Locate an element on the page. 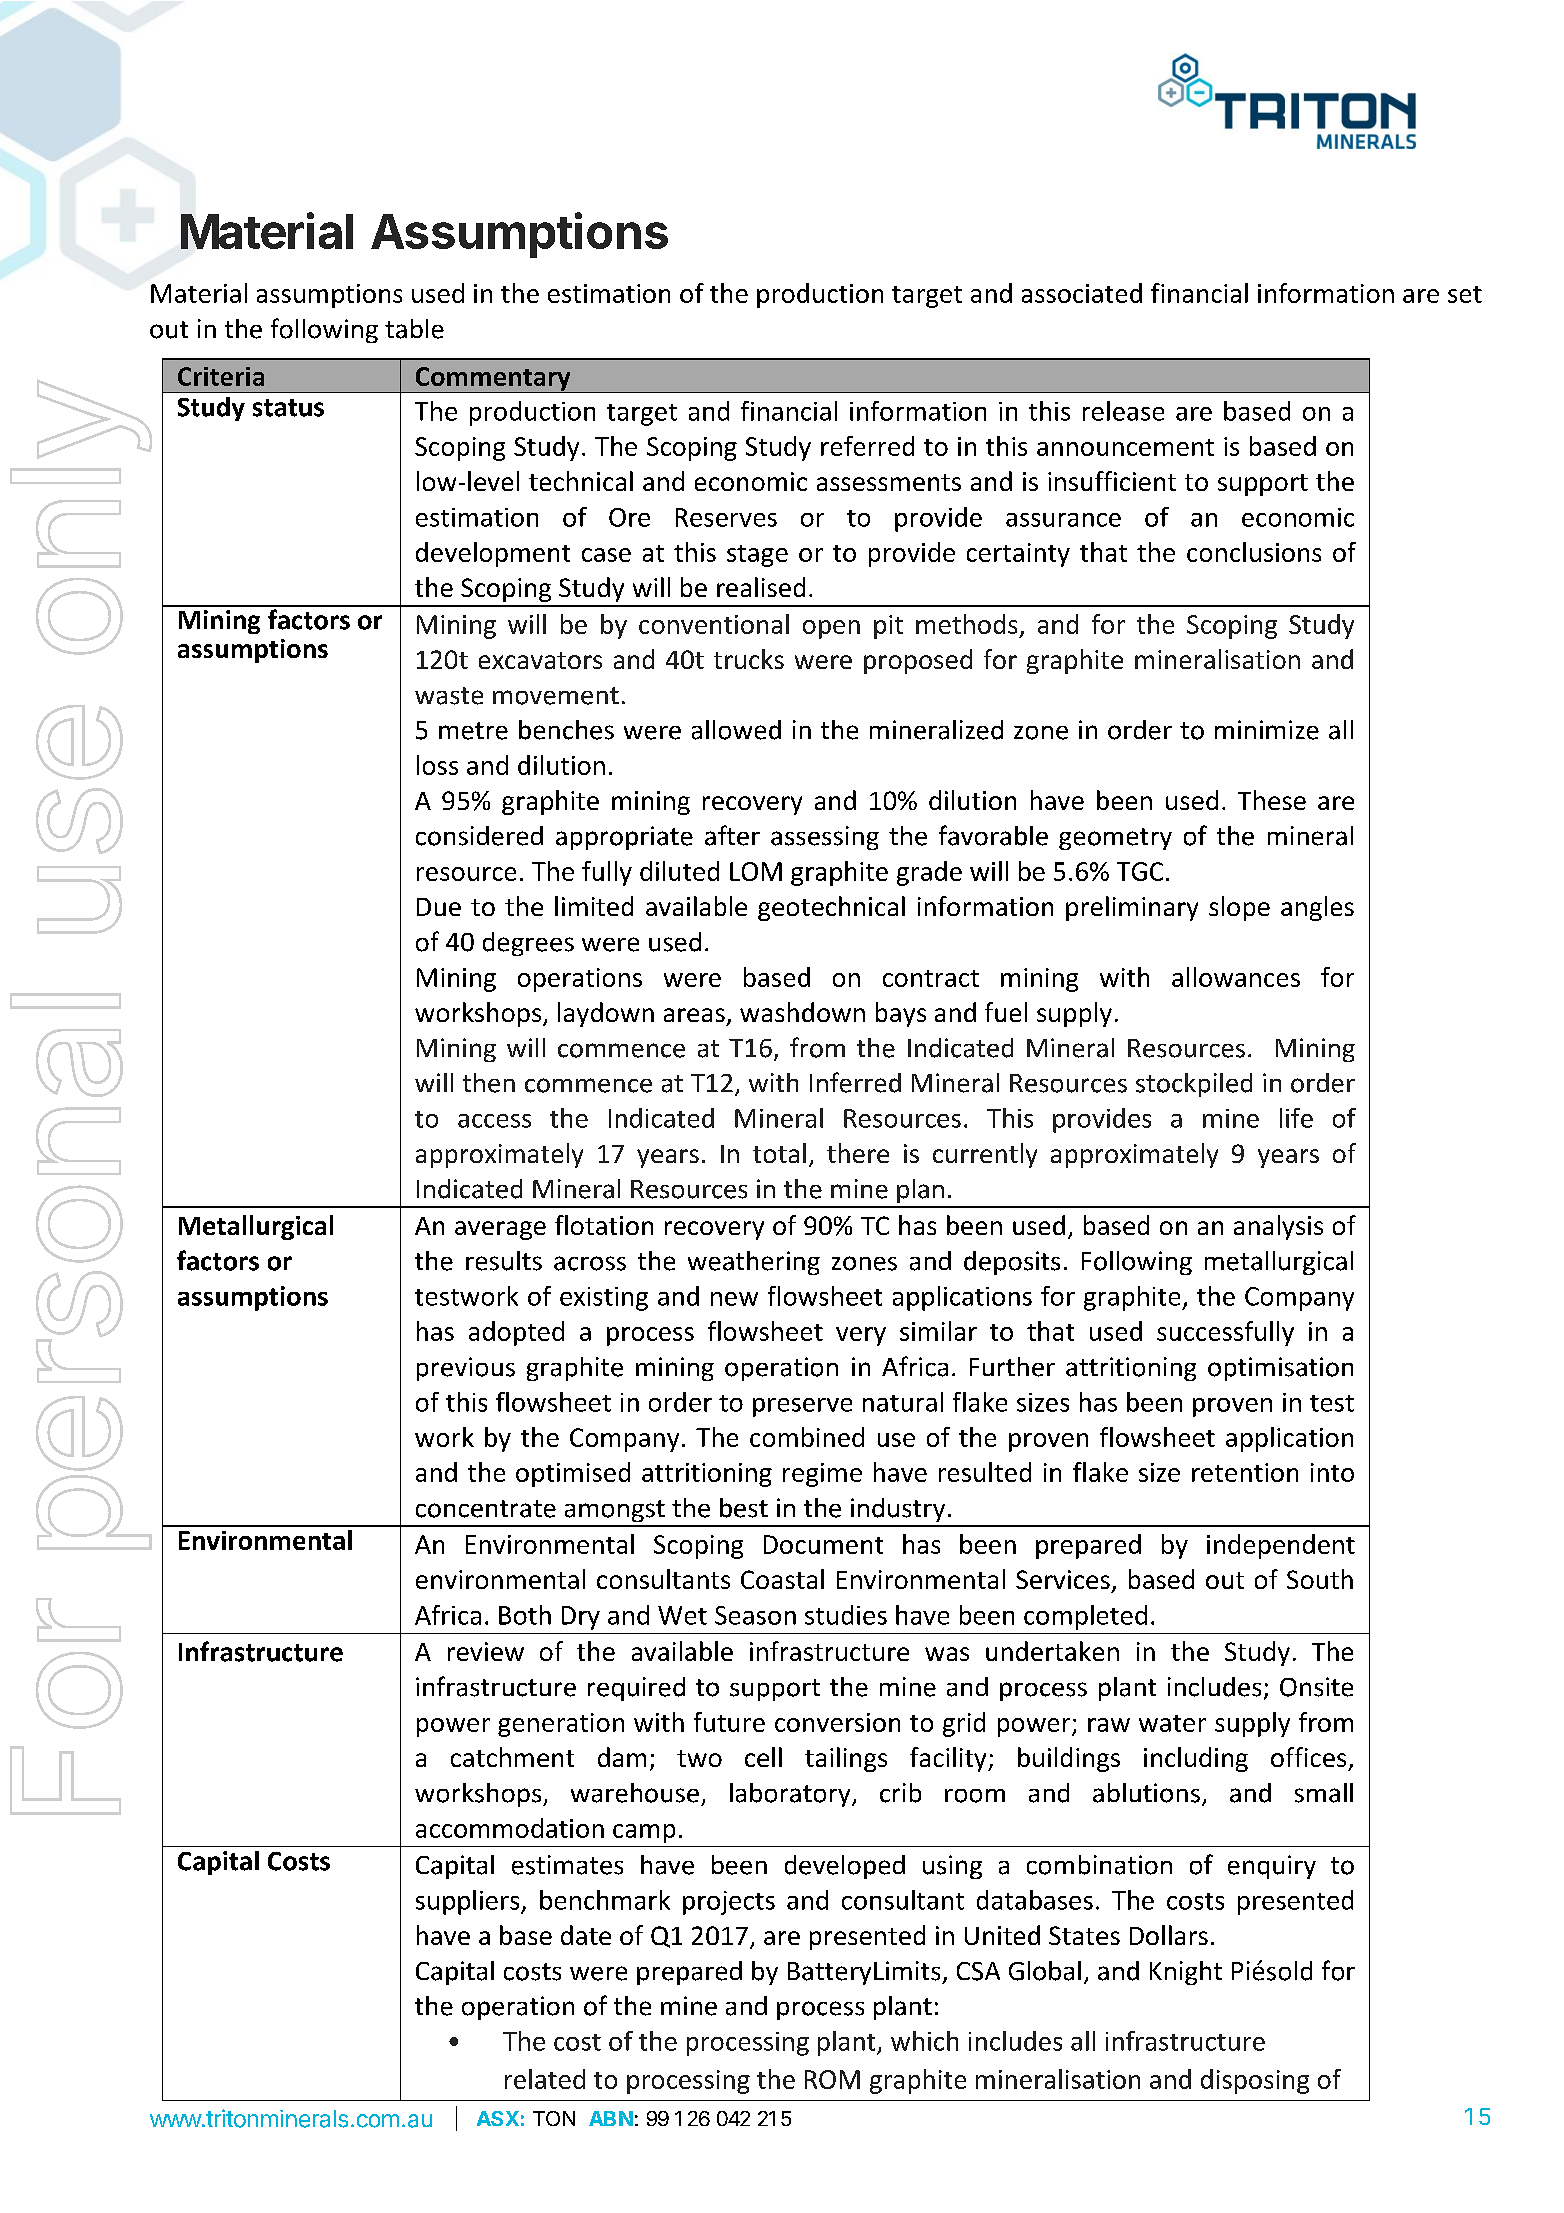  average is located at coordinates (500, 1230).
